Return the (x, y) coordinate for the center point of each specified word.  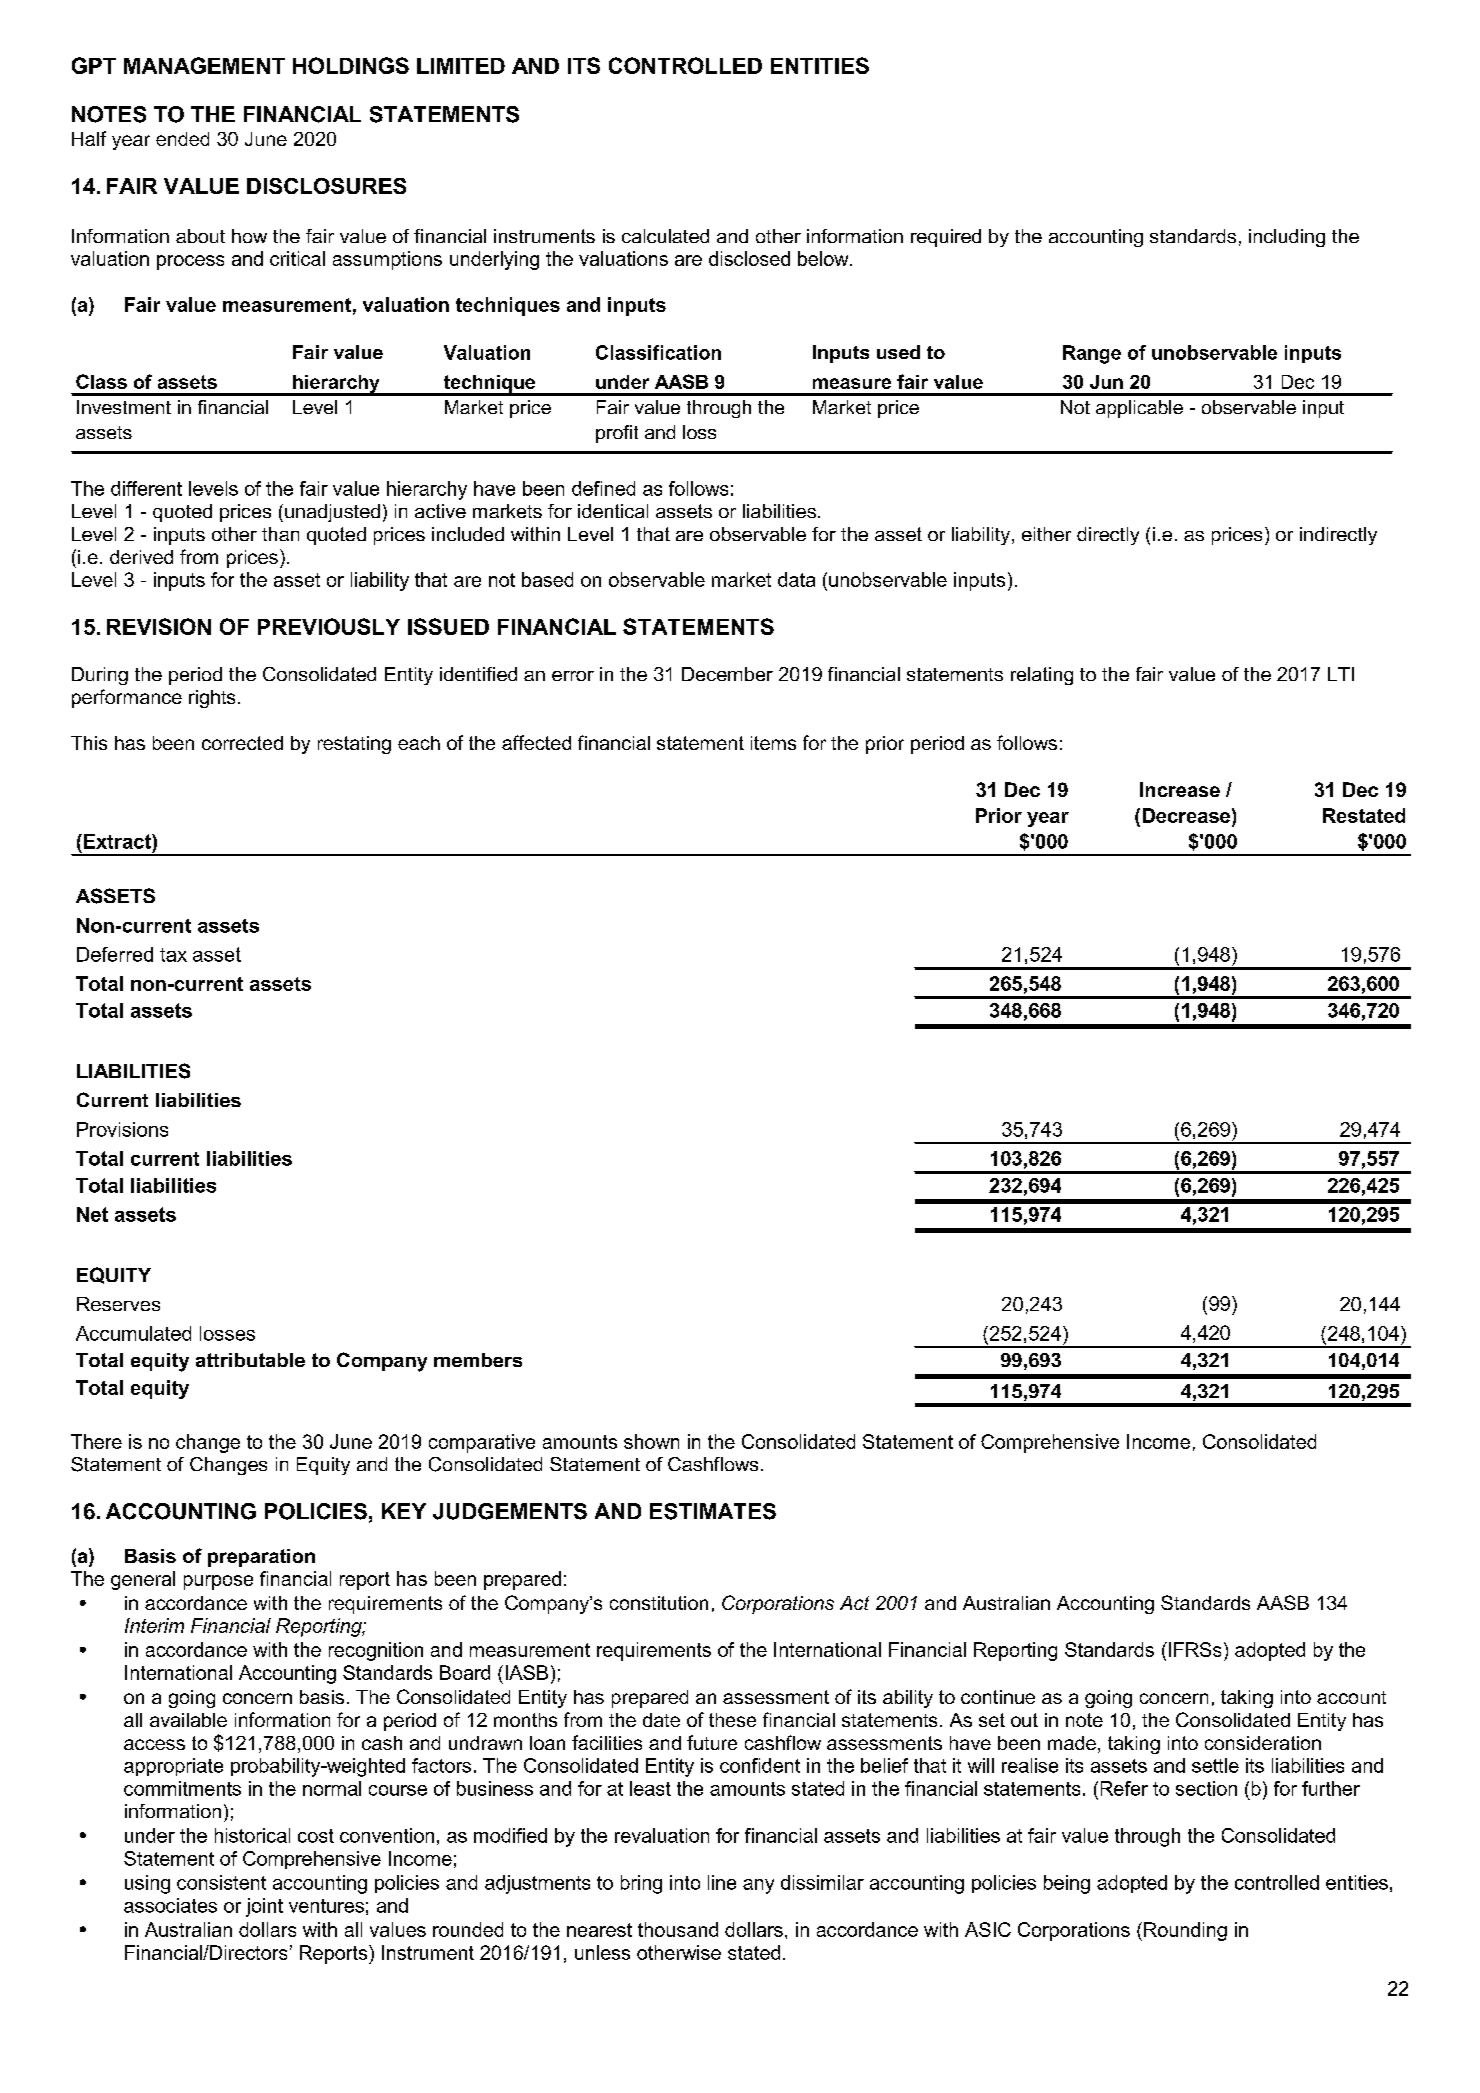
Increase (1180, 789)
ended (182, 139)
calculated (665, 236)
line (722, 1882)
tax (173, 955)
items (773, 743)
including (1287, 238)
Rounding (1185, 1931)
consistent (221, 1882)
